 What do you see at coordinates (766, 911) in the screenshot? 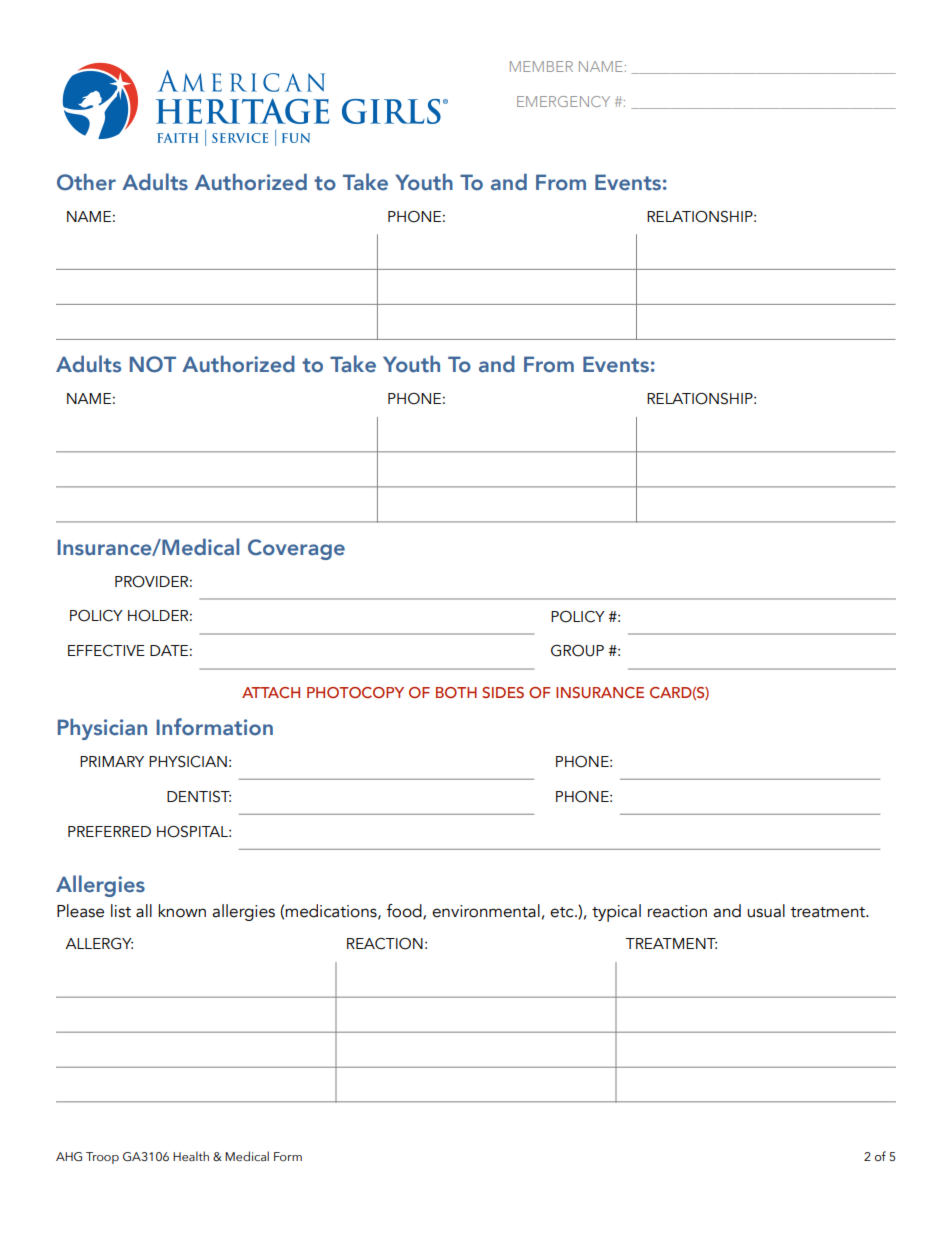
I see `usual` at bounding box center [766, 911].
